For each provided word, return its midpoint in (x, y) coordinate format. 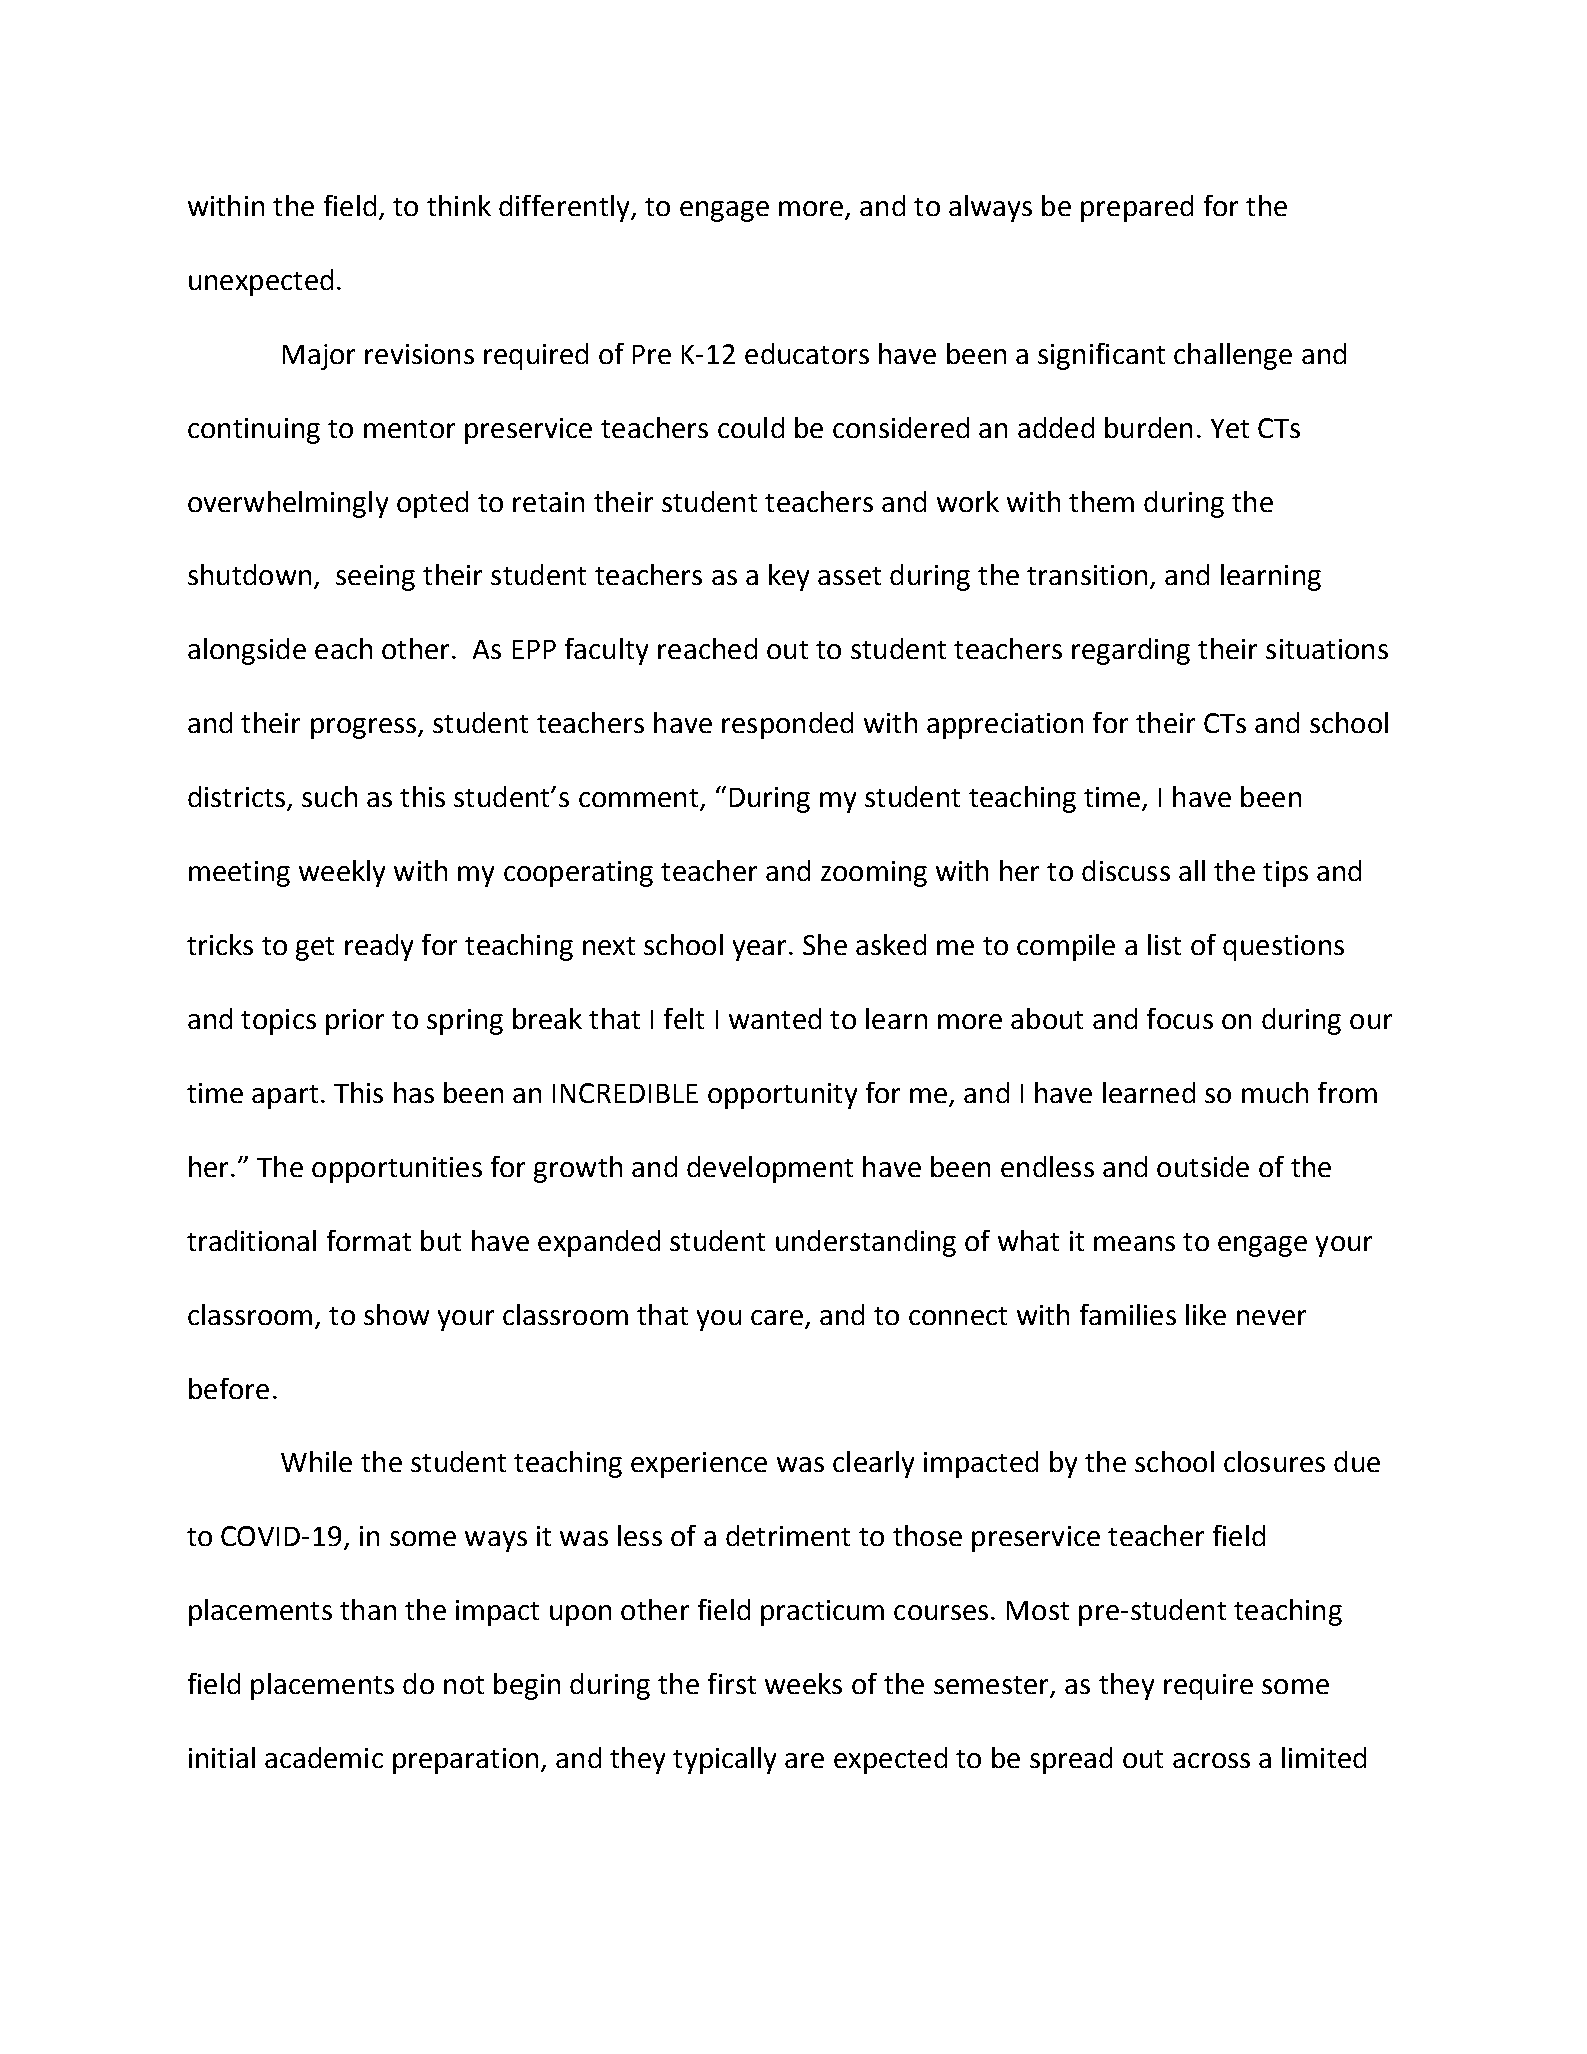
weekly (342, 873)
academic (324, 1757)
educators (807, 353)
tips (1285, 874)
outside (1203, 1166)
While (316, 1461)
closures (1274, 1461)
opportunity (782, 1096)
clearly (873, 1464)
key (789, 577)
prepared (1137, 208)
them (1101, 501)
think (459, 205)
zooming (874, 874)
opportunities (397, 1170)
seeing (375, 578)
